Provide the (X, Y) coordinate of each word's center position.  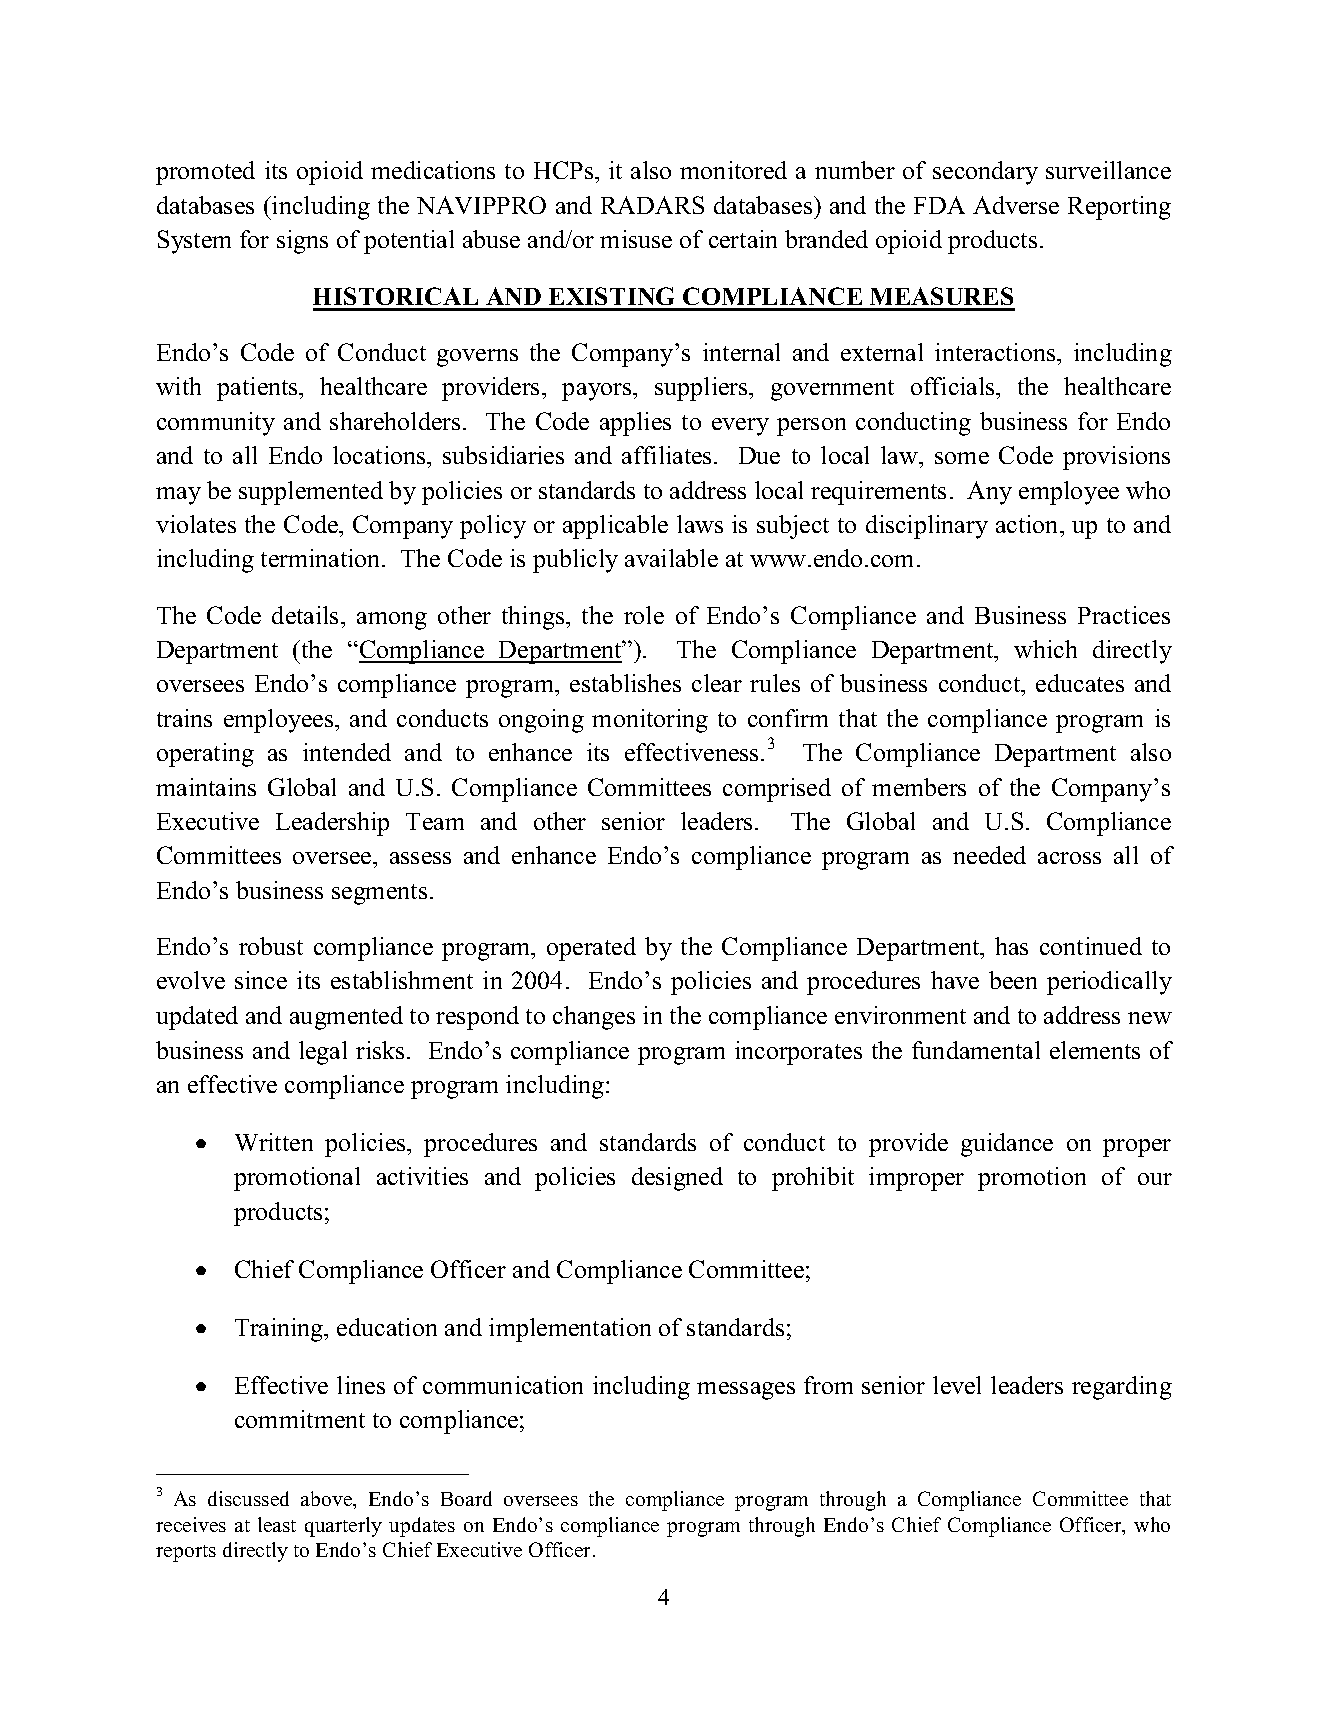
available (671, 558)
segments (379, 894)
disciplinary (927, 527)
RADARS (652, 205)
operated (591, 949)
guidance (1007, 1145)
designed (677, 1179)
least (277, 1524)
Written (274, 1142)
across (1069, 858)
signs (302, 242)
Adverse (1016, 205)
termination (322, 558)
